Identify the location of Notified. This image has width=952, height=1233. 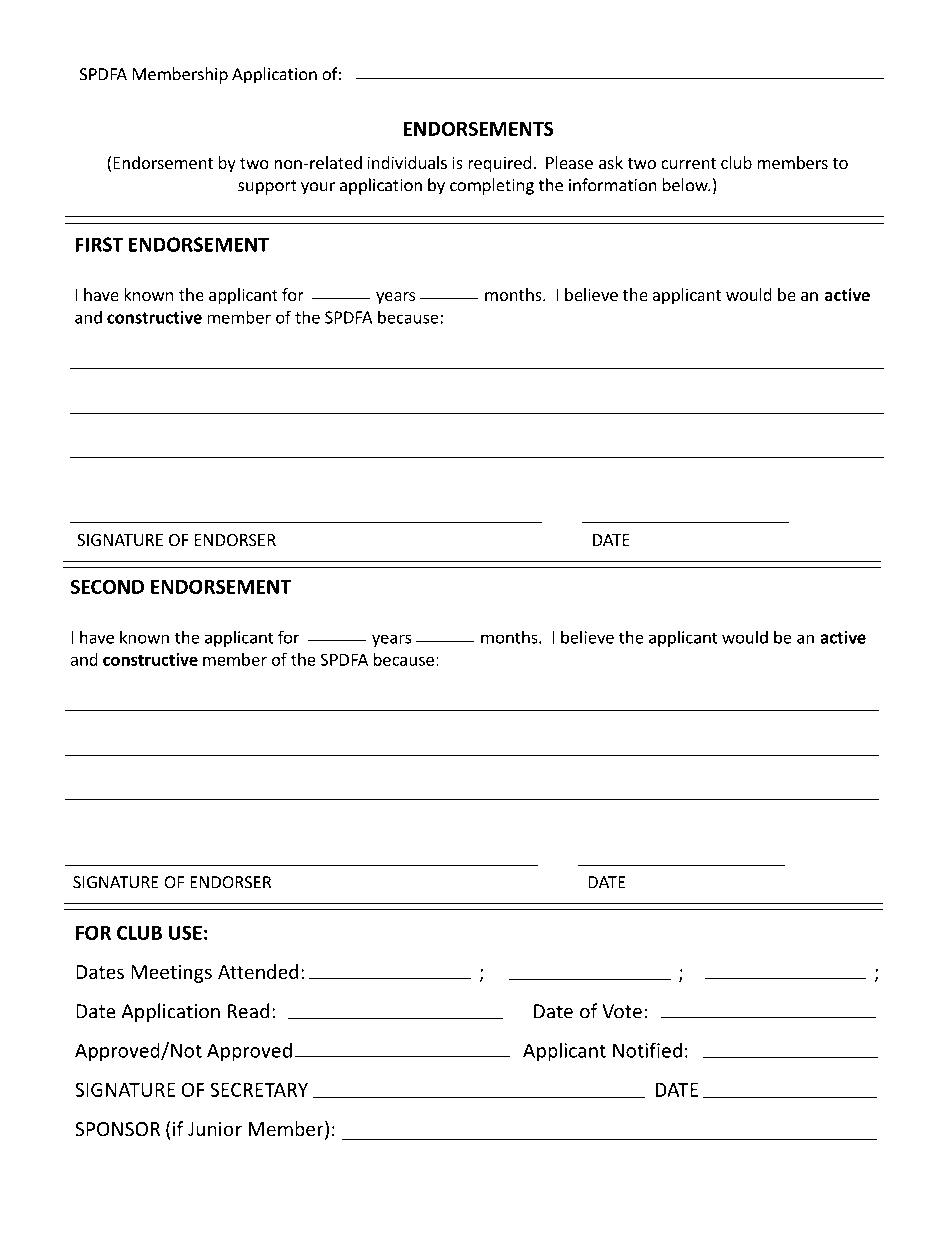
(647, 1050).
